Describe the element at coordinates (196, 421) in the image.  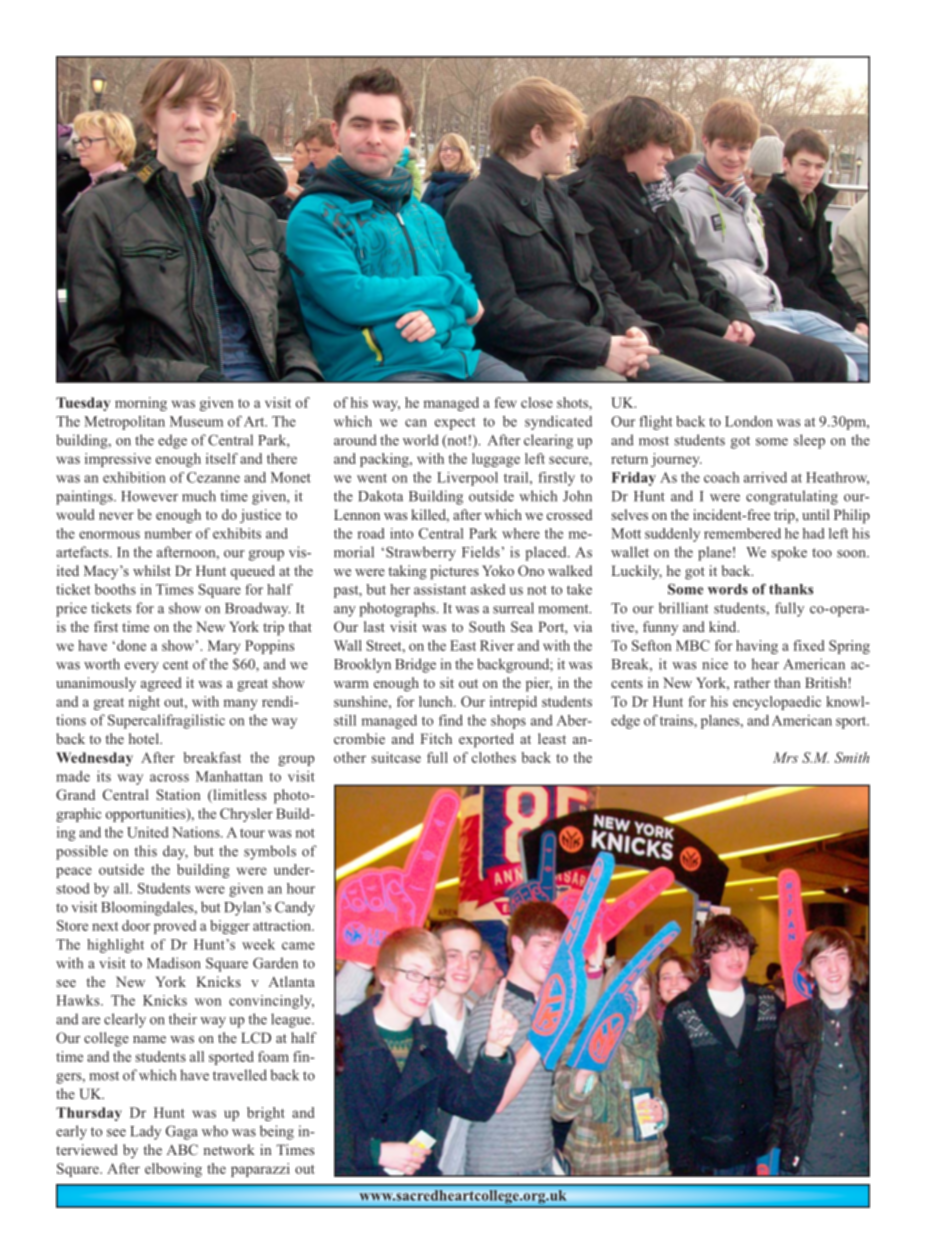
I see `Museum` at that location.
